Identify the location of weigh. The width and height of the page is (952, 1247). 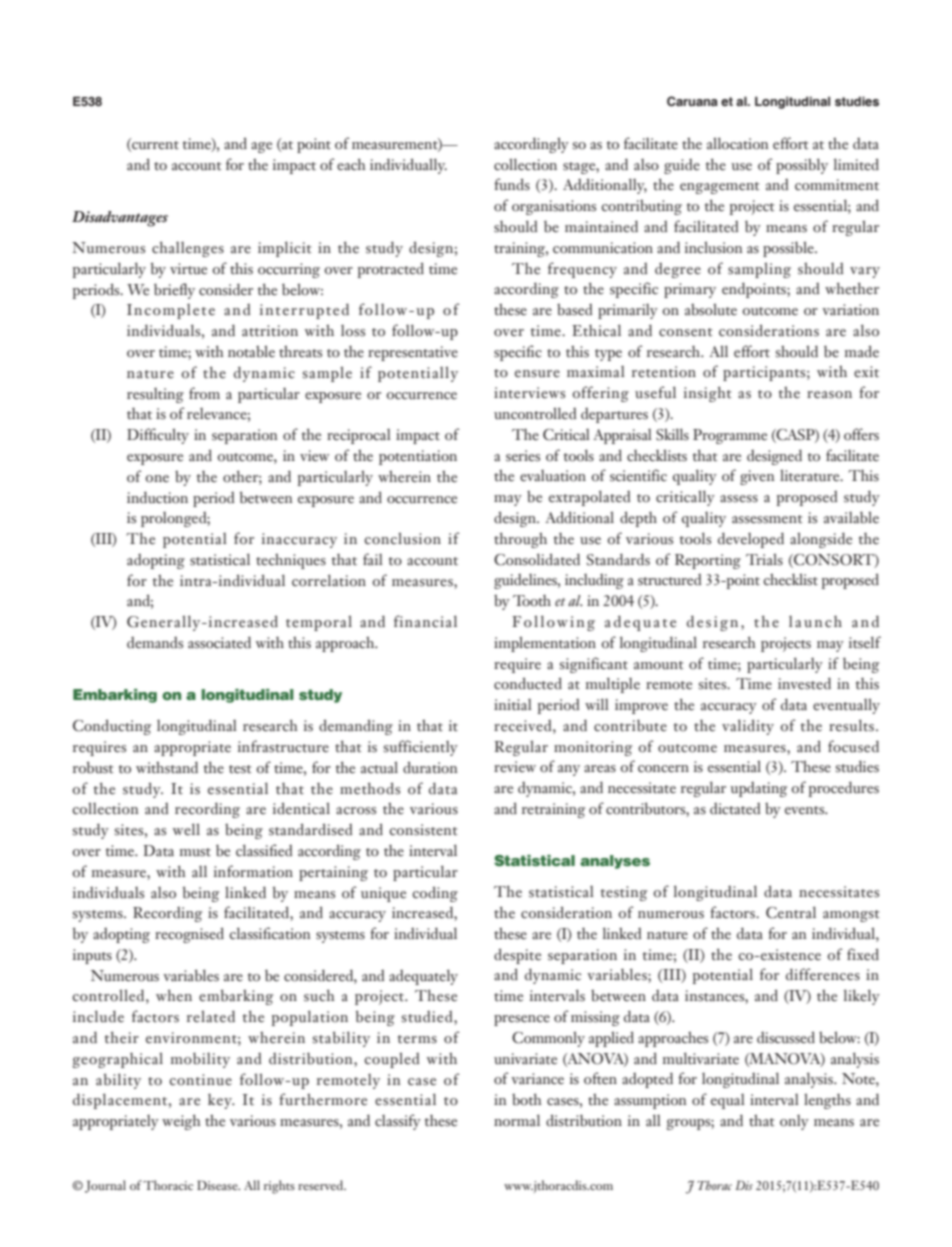
(181, 1122).
